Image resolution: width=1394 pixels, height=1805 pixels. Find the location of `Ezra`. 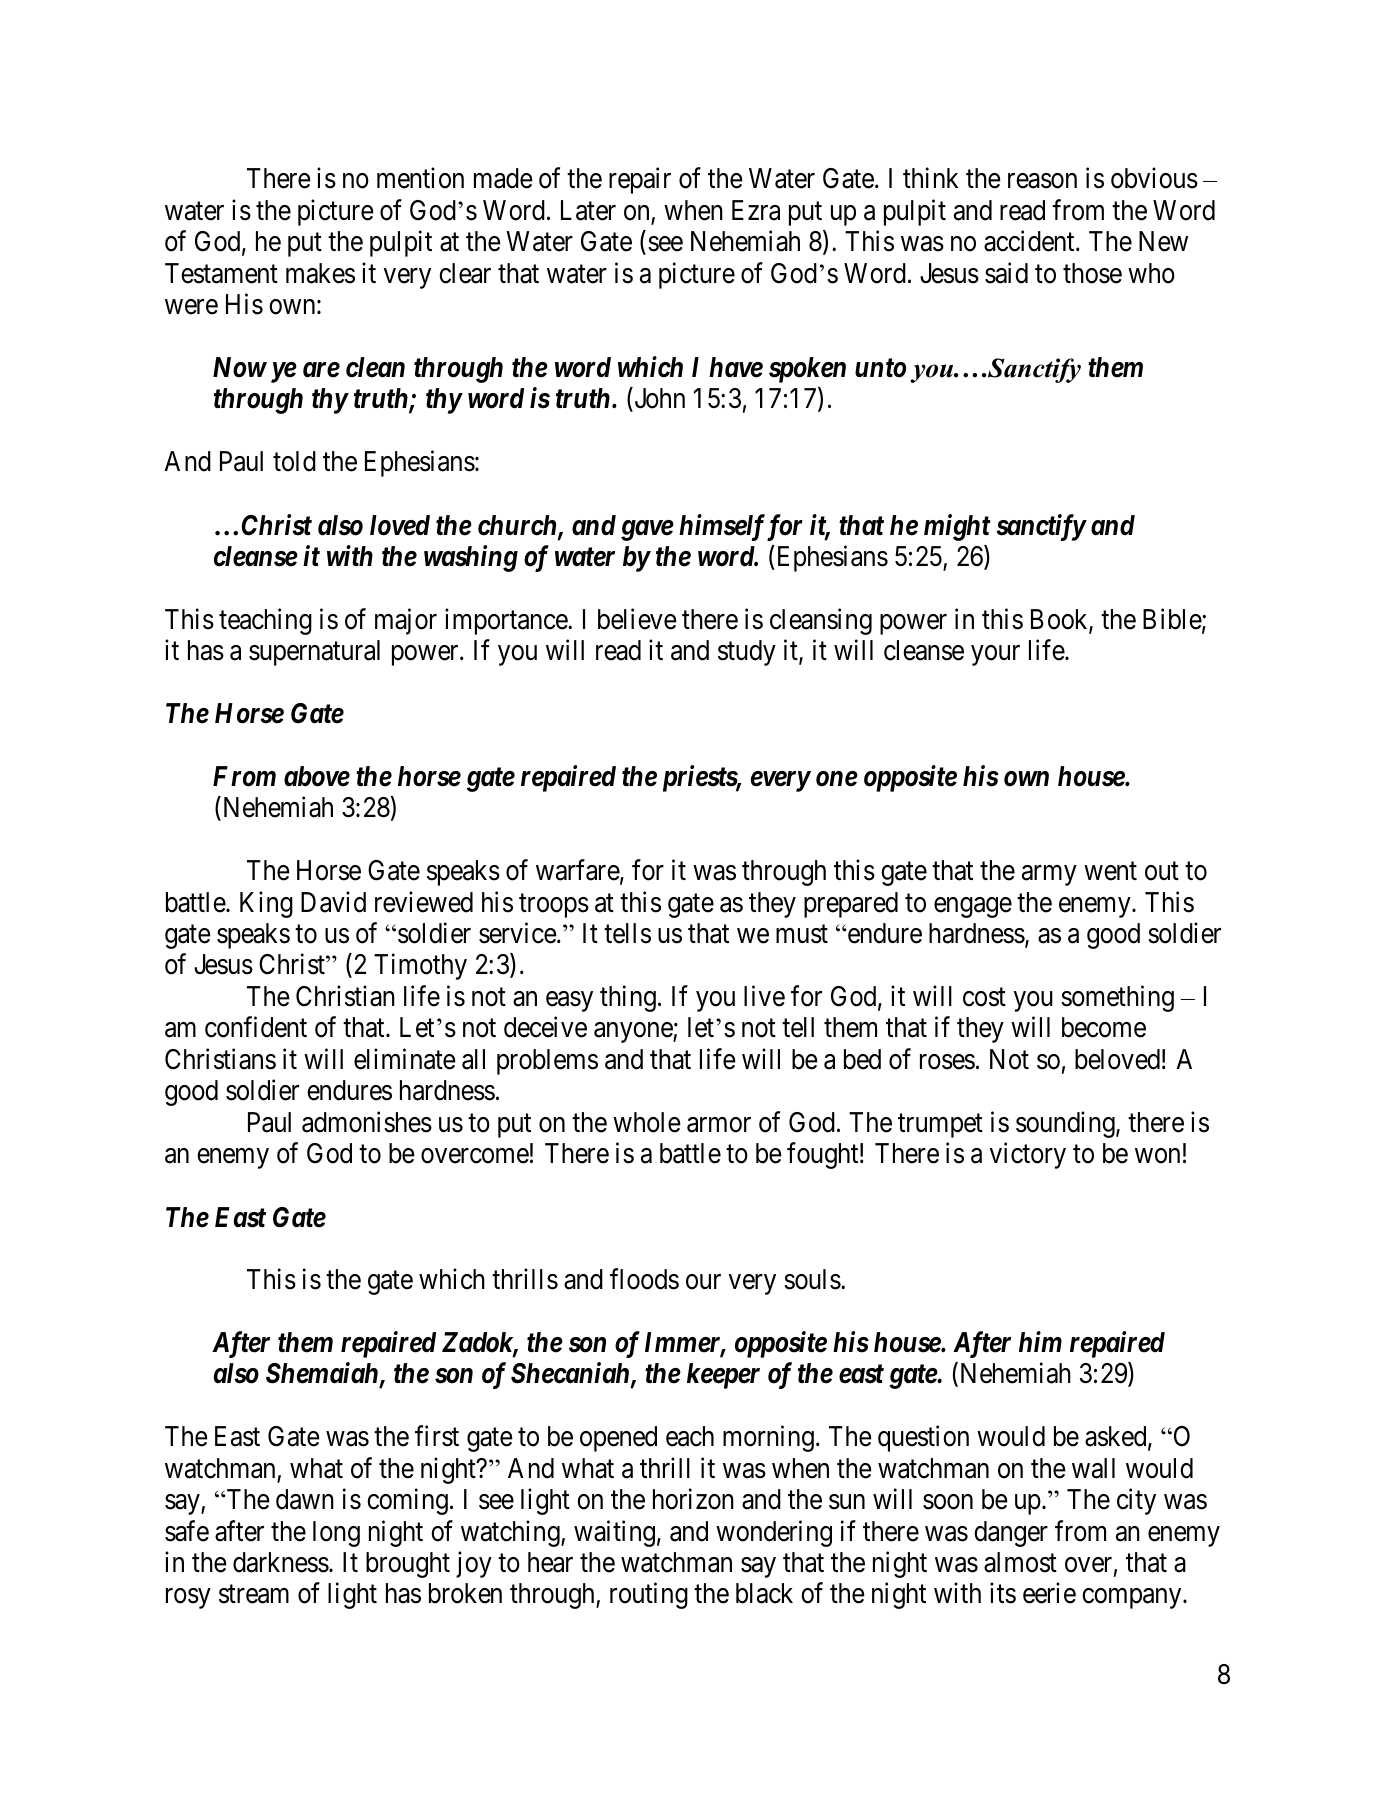

Ezra is located at coordinates (756, 210).
